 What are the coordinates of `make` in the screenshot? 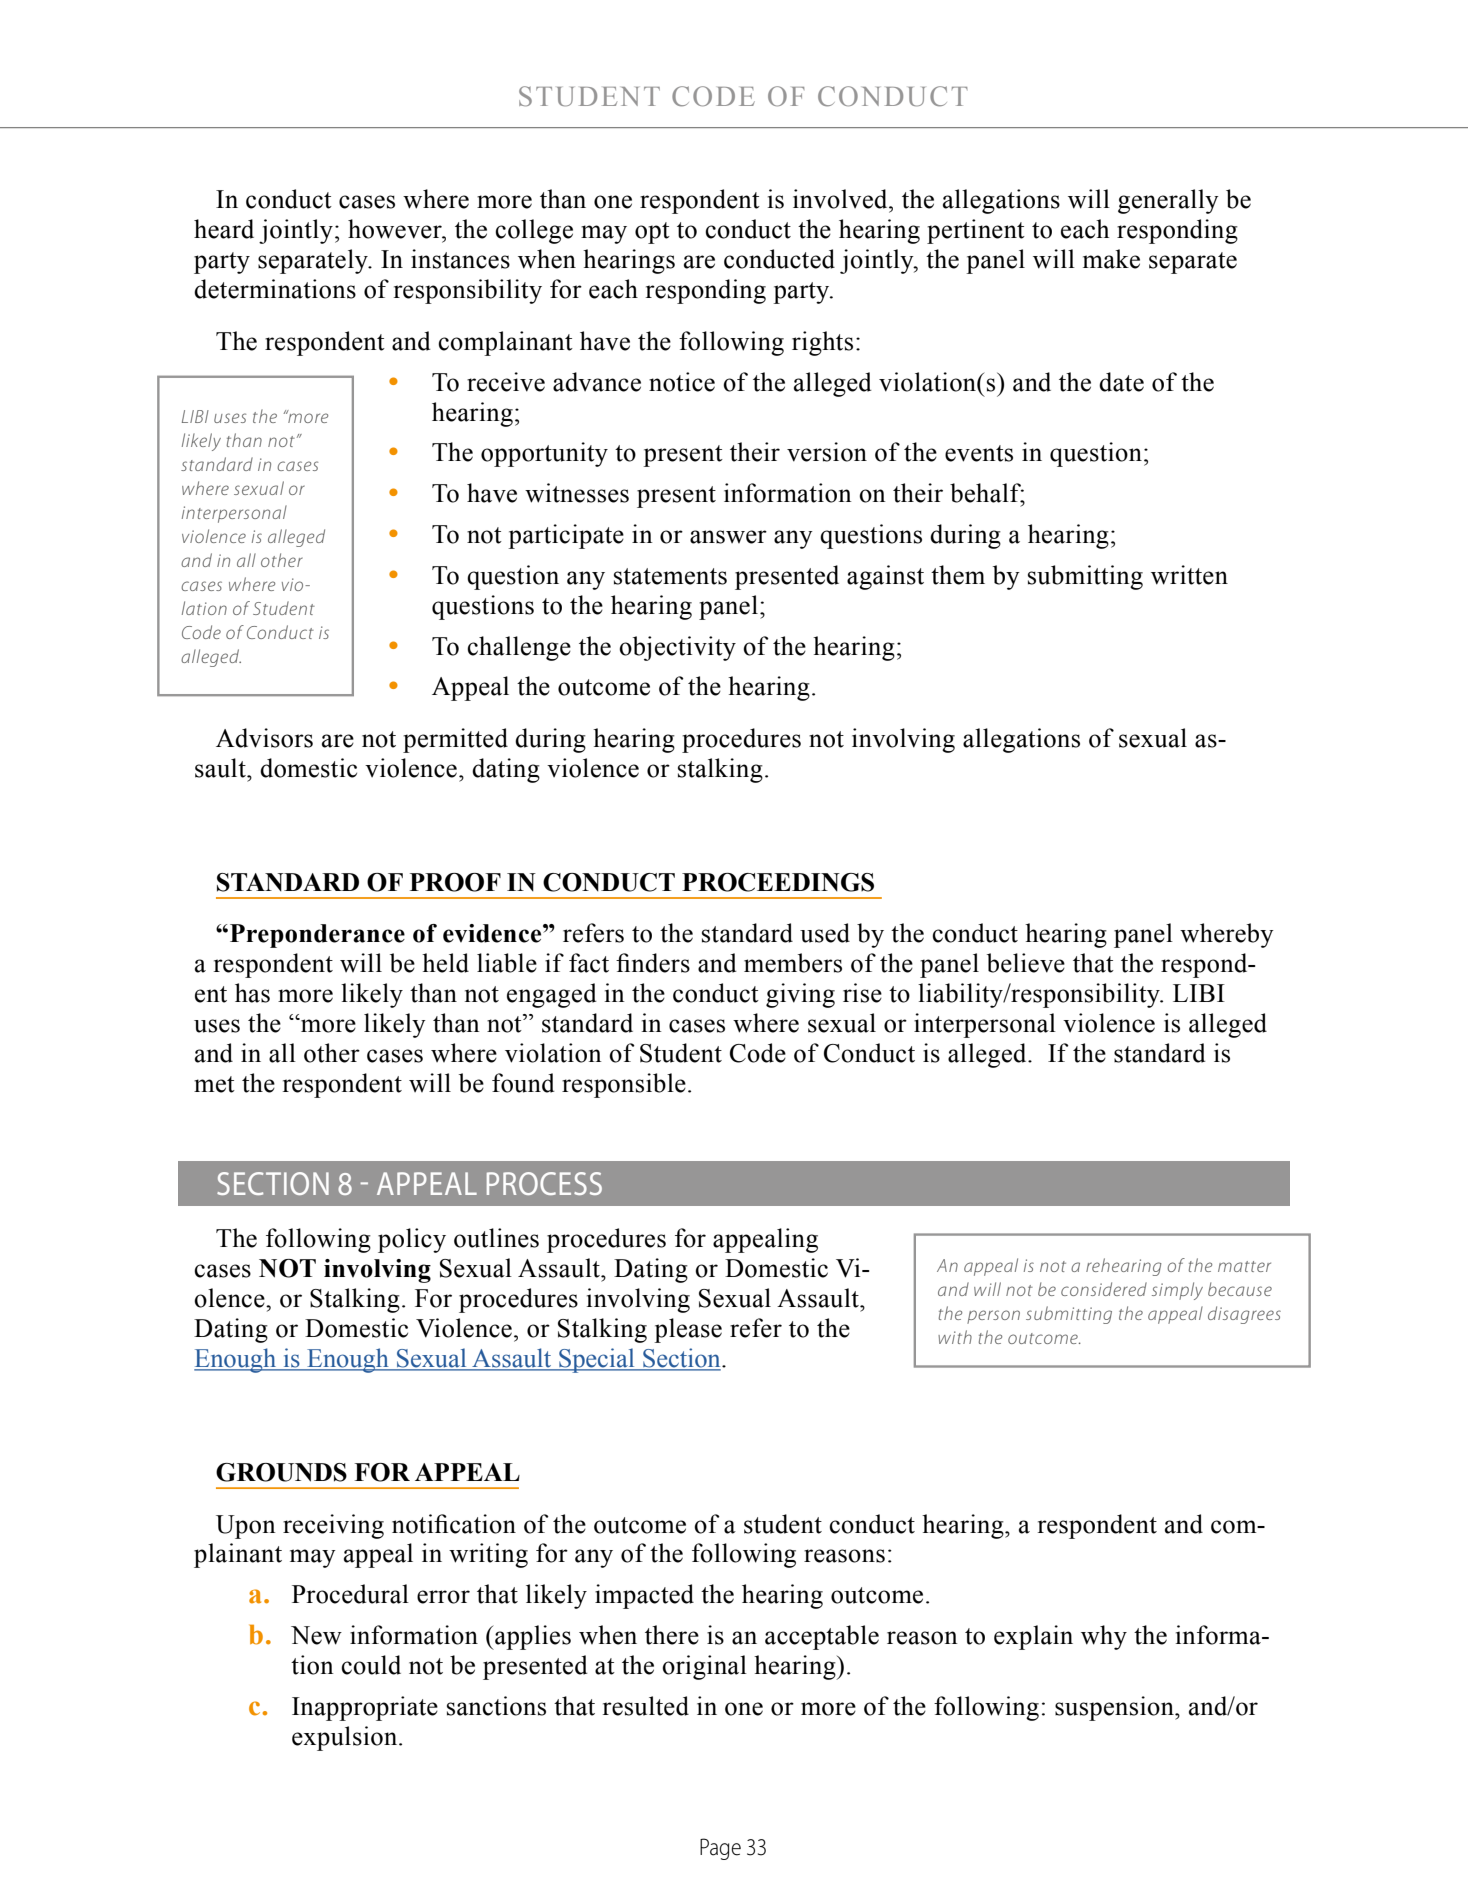 It's located at (1111, 259).
